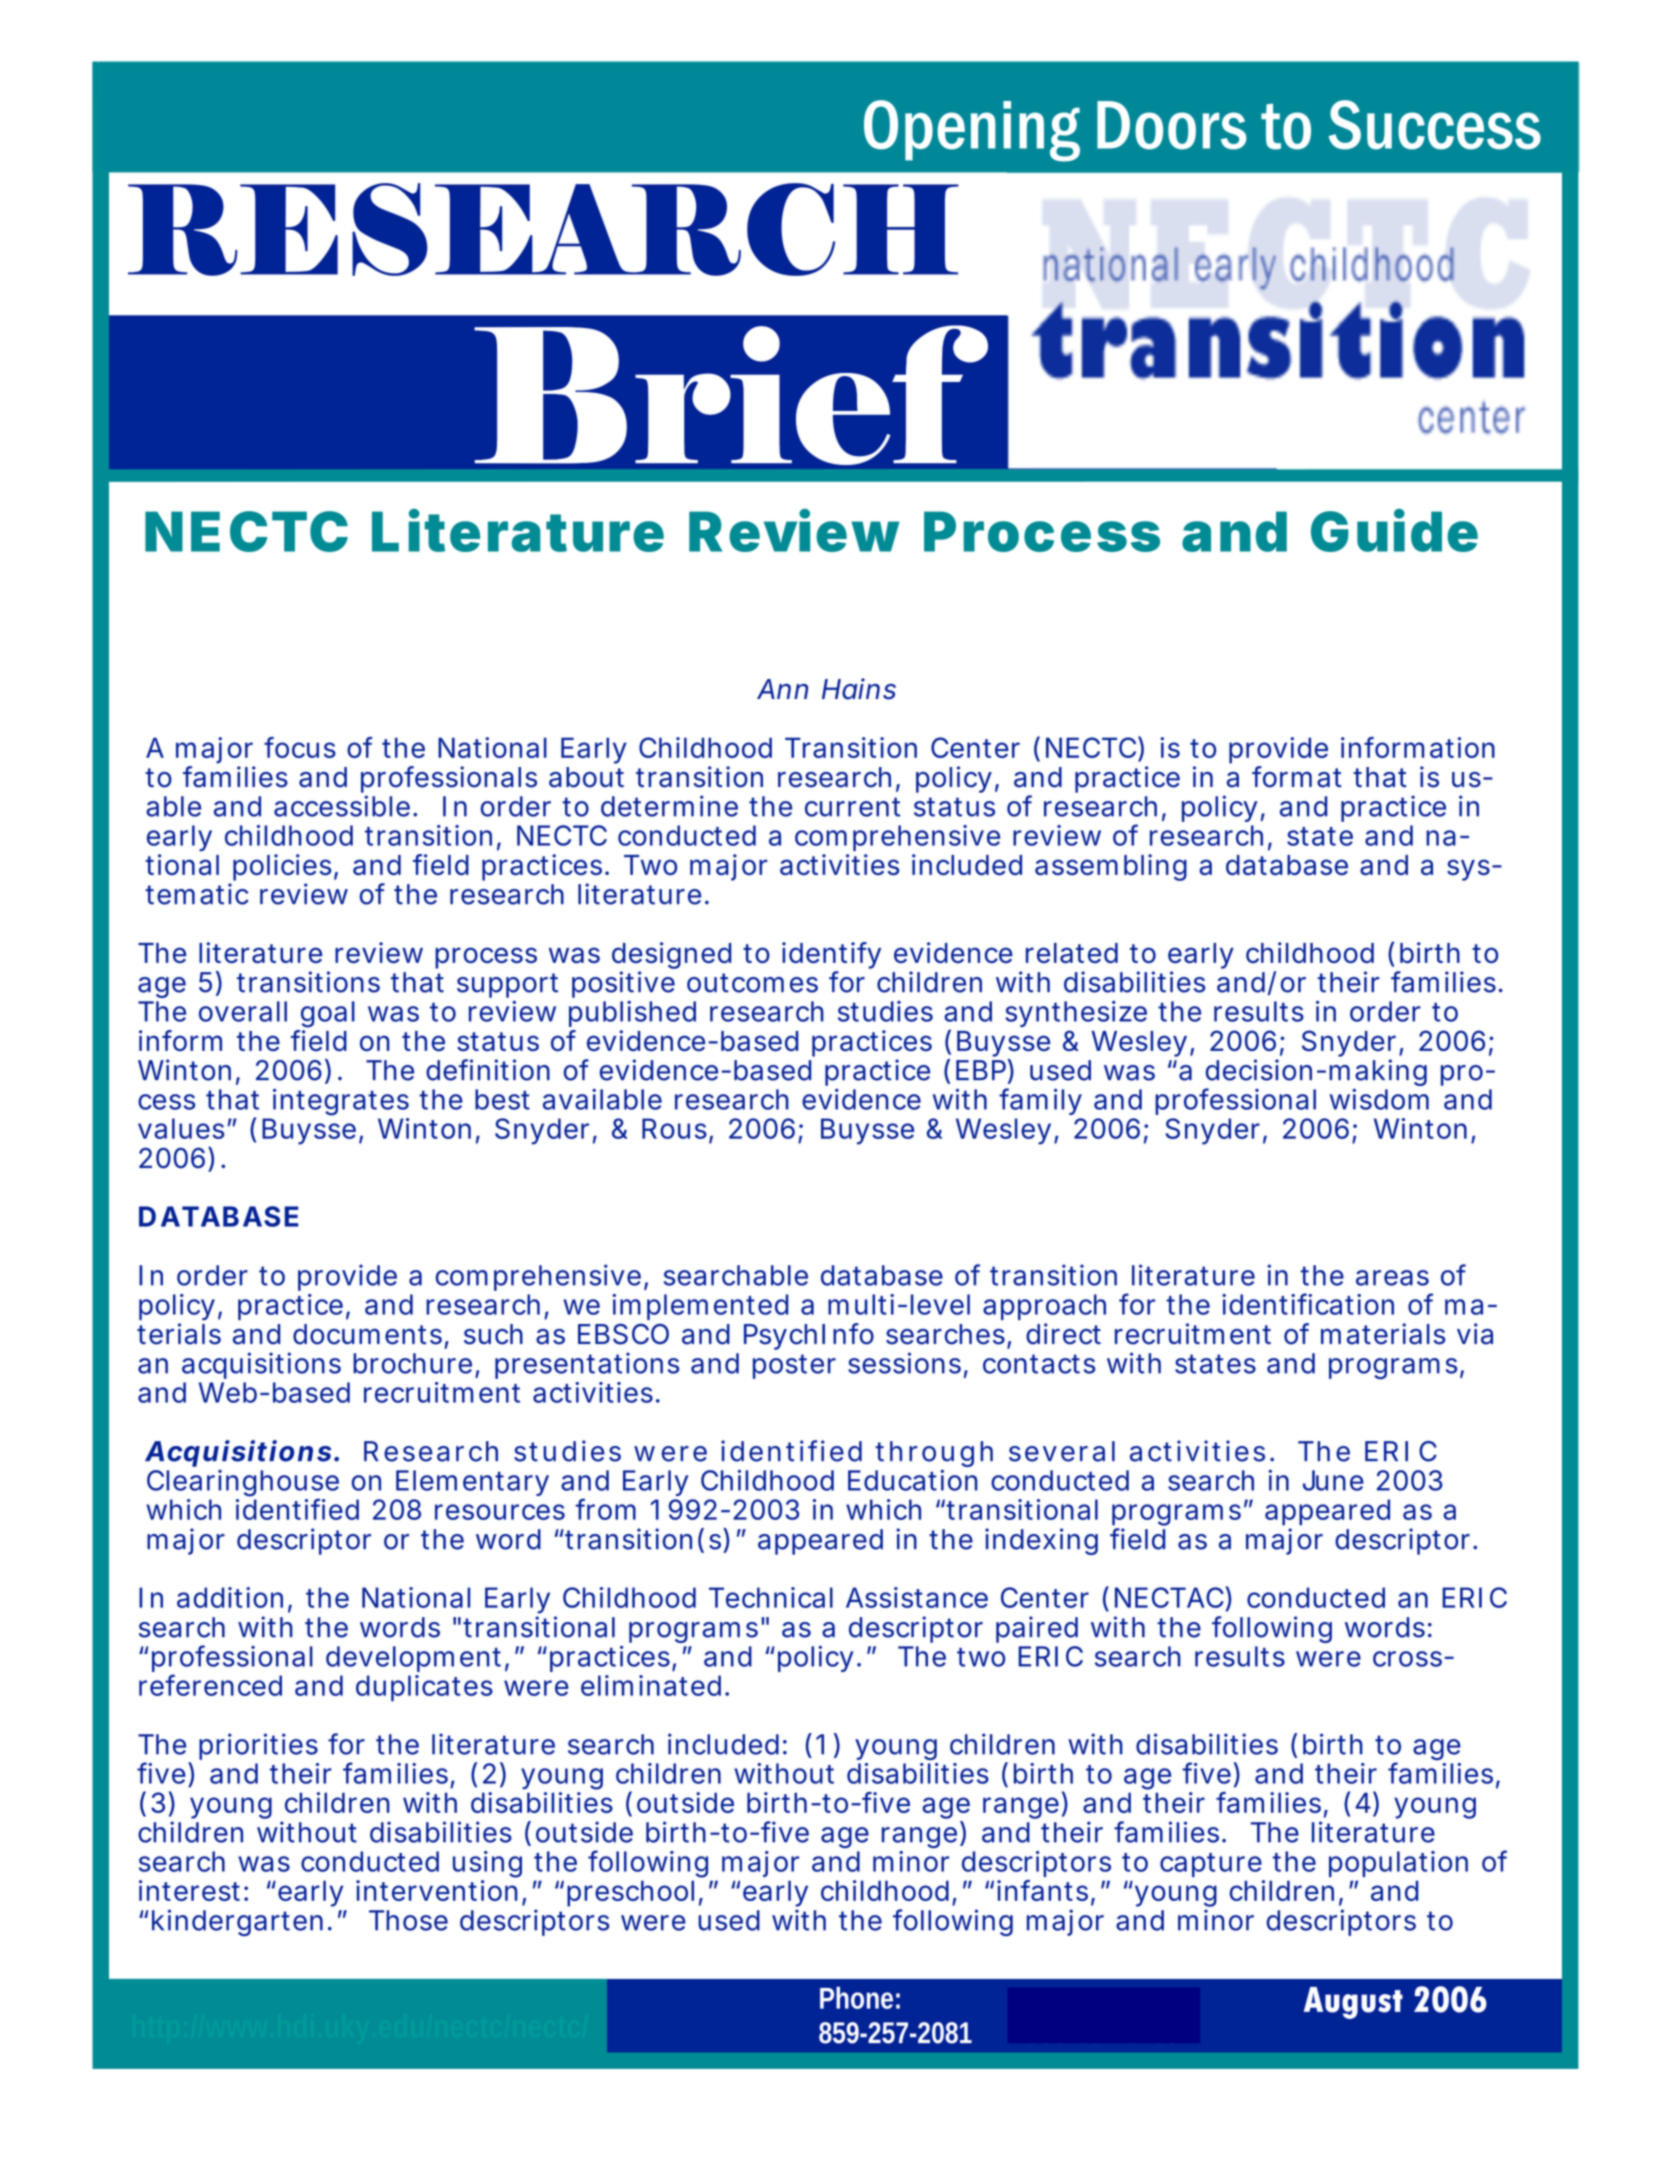  What do you see at coordinates (230, 1597) in the screenshot?
I see `addition` at bounding box center [230, 1597].
